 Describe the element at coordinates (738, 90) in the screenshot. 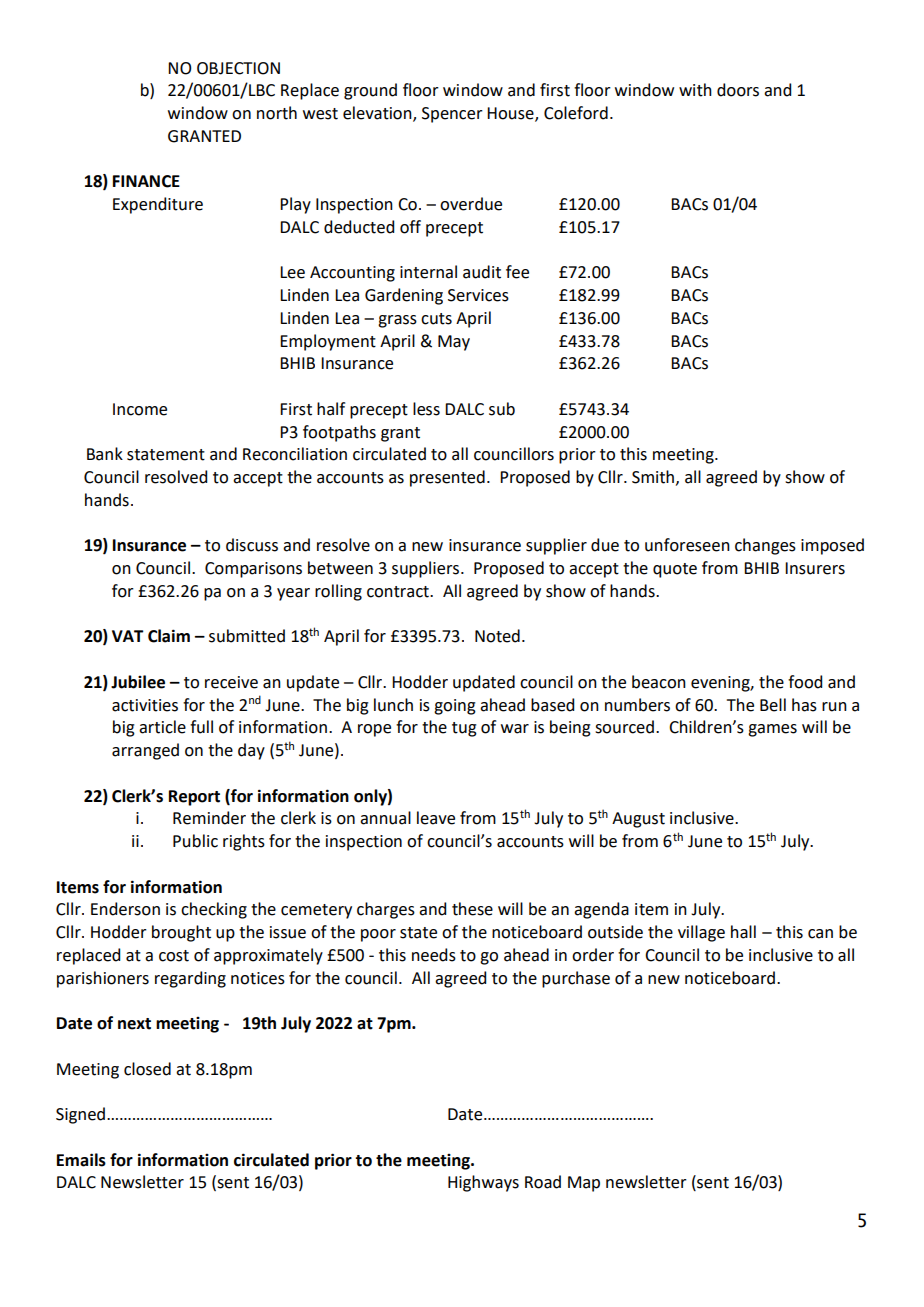

I see `doors` at that location.
